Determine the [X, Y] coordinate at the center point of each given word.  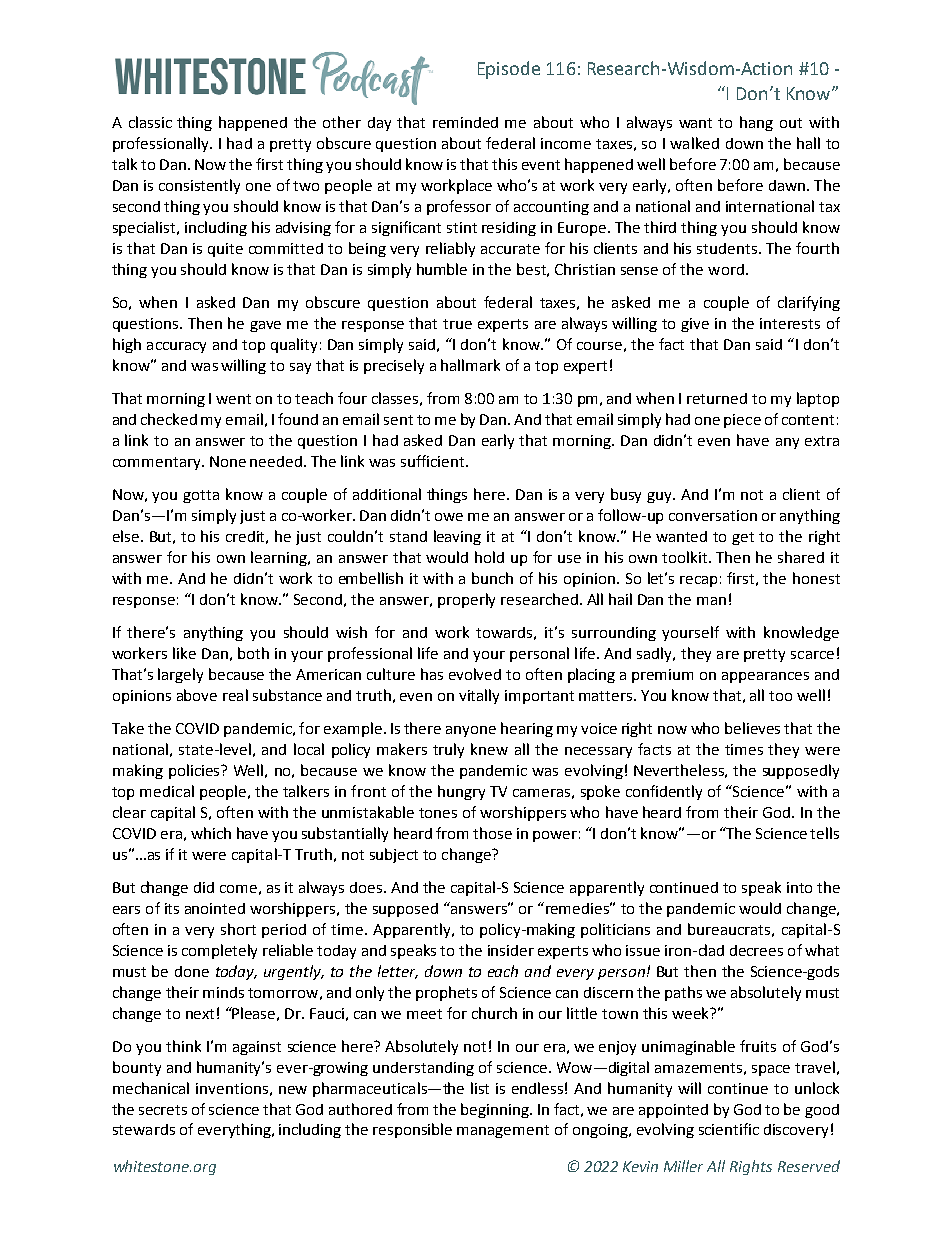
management [503, 1131]
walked [694, 143]
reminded [465, 122]
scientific [729, 1129]
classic [150, 122]
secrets [163, 1110]
